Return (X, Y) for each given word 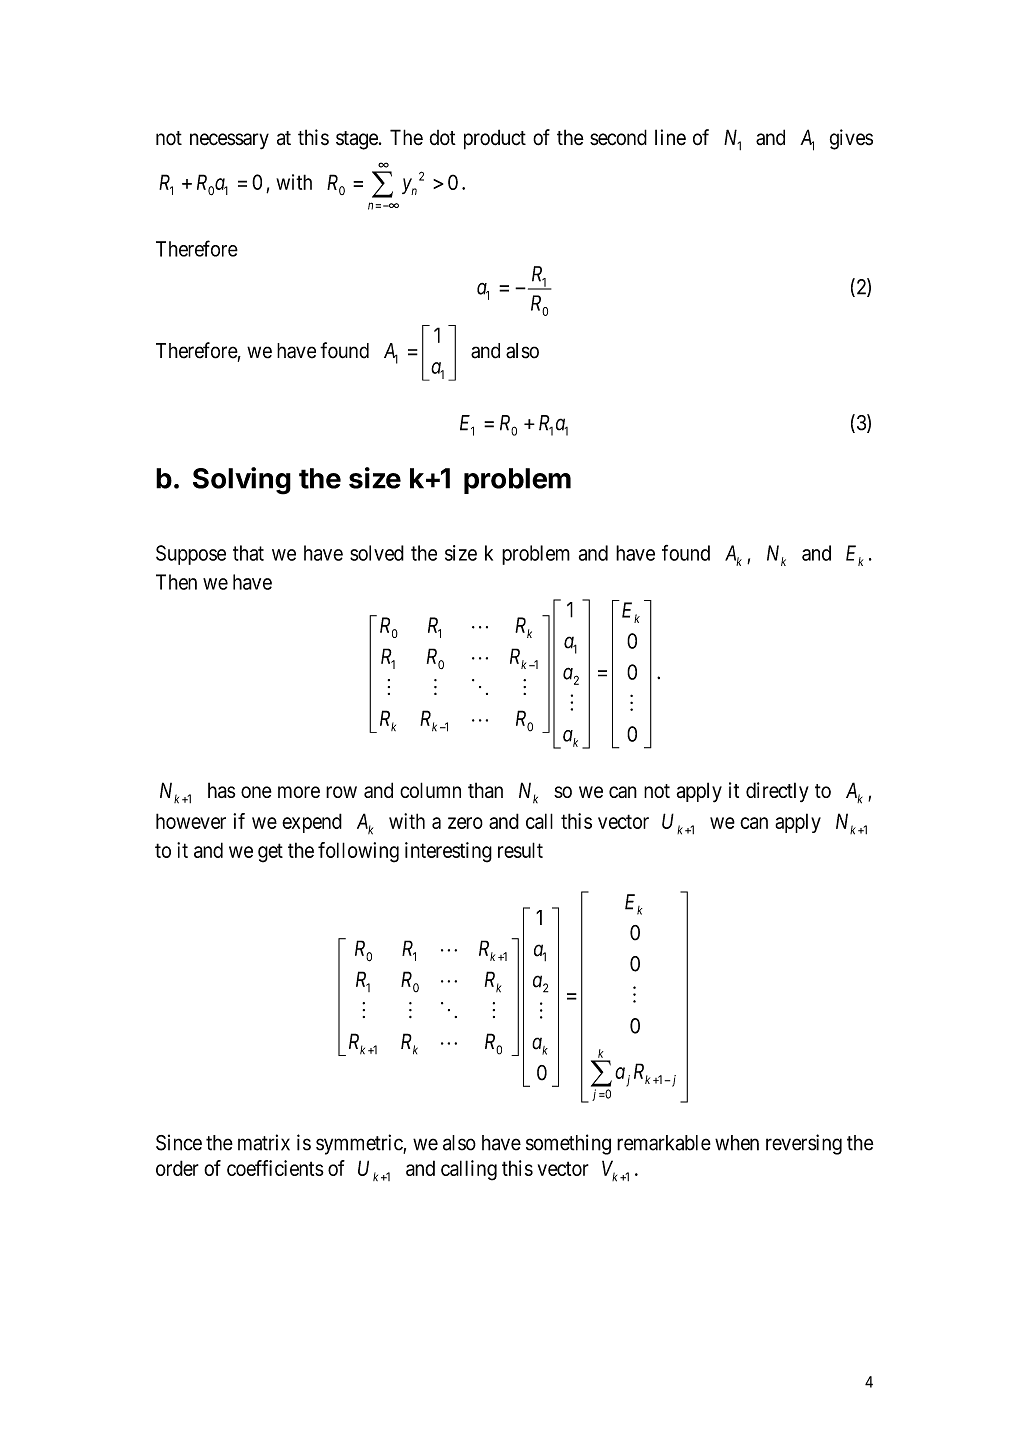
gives (851, 139)
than (485, 790)
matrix (264, 1142)
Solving (242, 481)
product (495, 139)
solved (377, 553)
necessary (229, 141)
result (520, 850)
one (256, 792)
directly (777, 792)
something (568, 1144)
